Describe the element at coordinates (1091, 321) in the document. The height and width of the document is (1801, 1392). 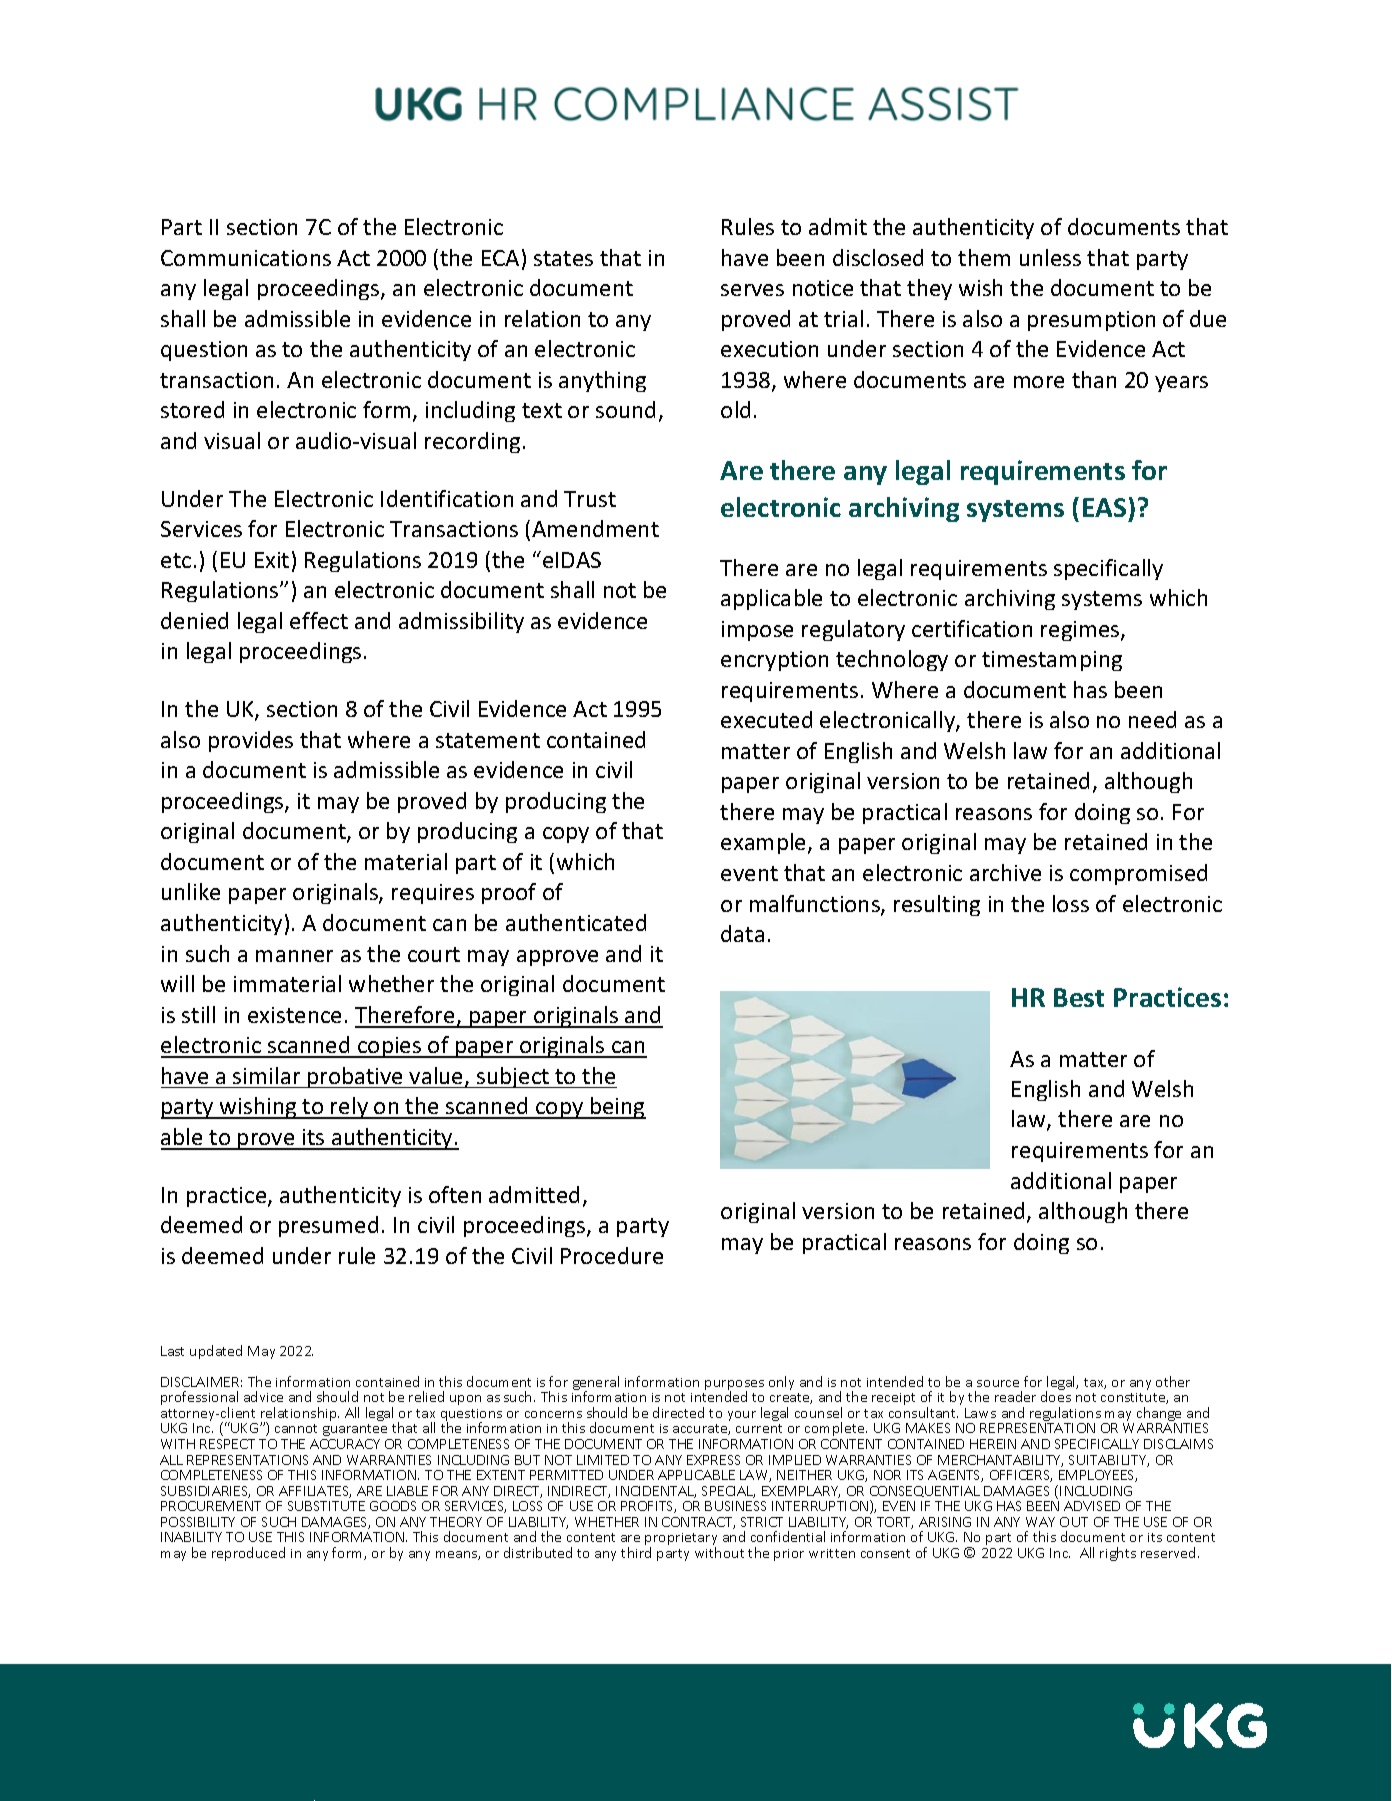
I see `presumption` at that location.
